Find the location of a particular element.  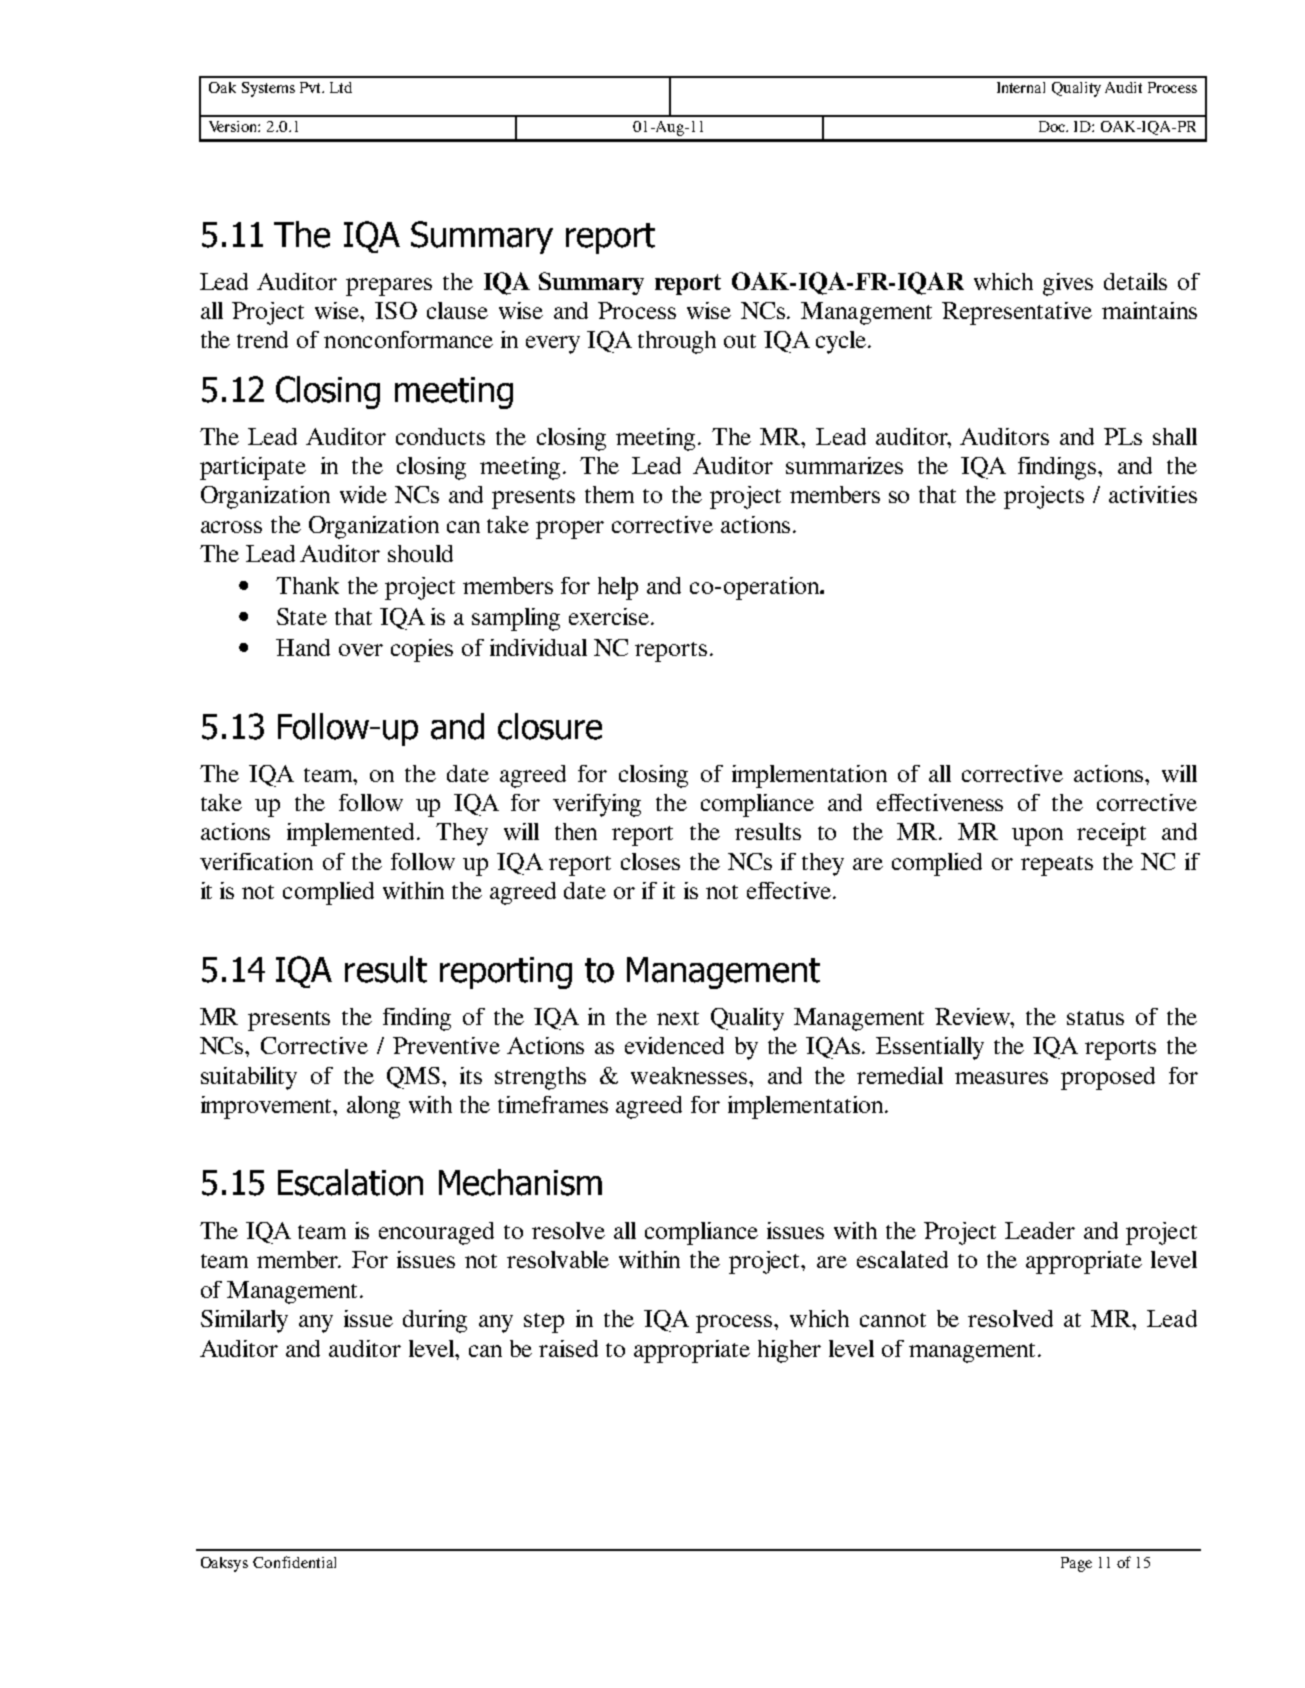

Page is located at coordinates (1076, 1564).
